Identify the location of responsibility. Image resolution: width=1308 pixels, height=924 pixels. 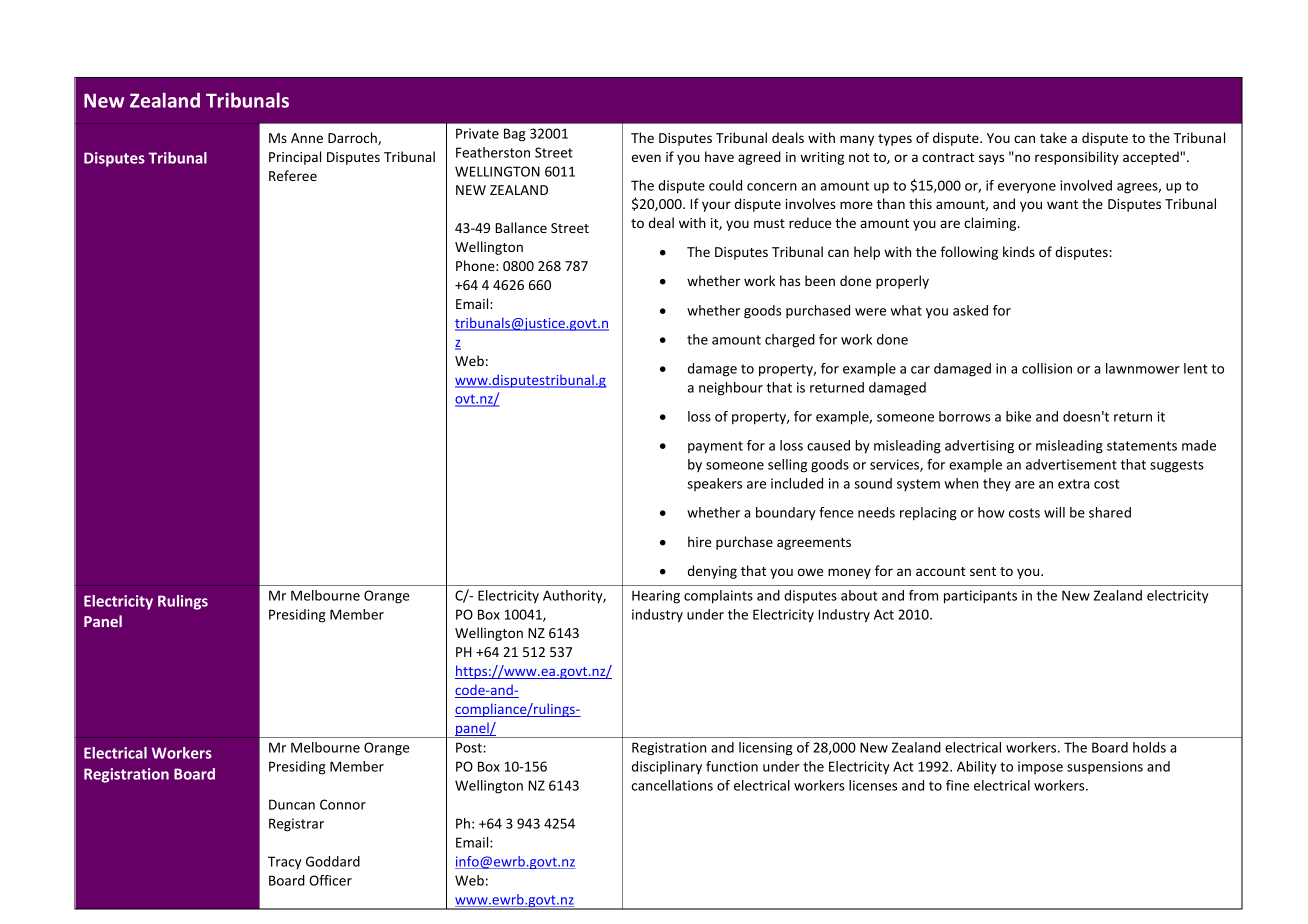
(1077, 158).
